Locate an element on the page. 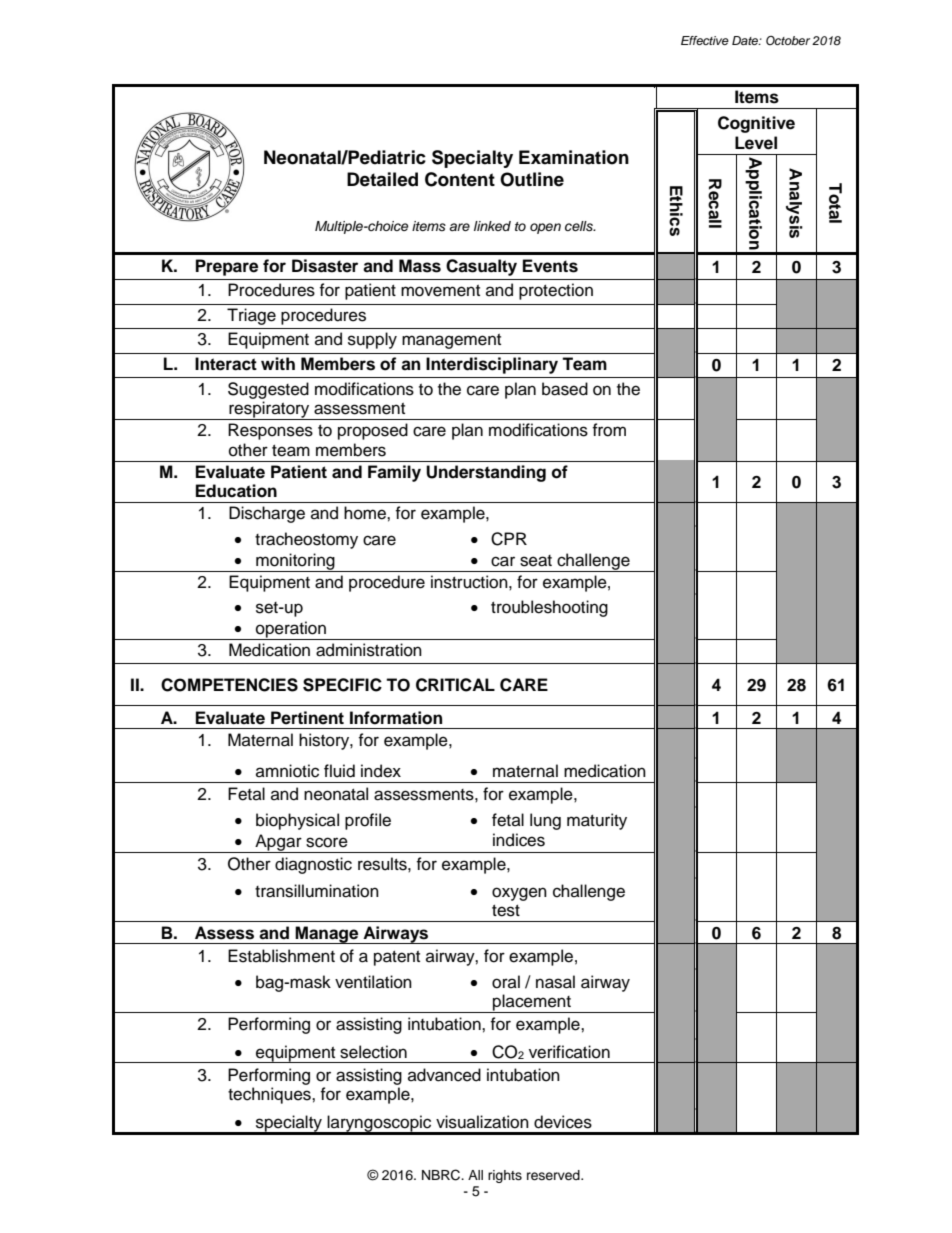 This image has width=952, height=1233. devices is located at coordinates (563, 1122).
